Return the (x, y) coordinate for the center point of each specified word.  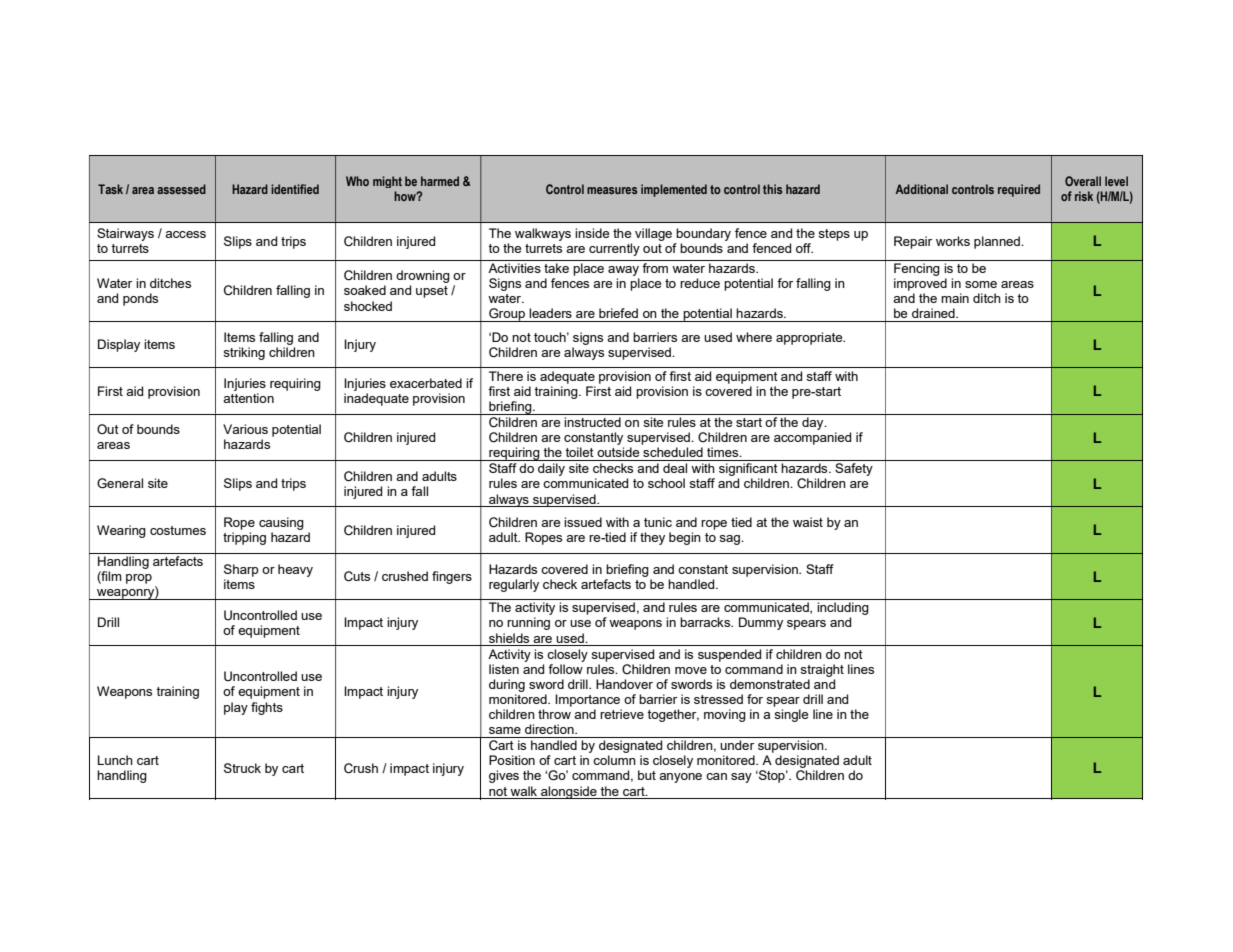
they (652, 538)
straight (822, 670)
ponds (140, 299)
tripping (244, 538)
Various (245, 429)
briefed (618, 313)
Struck (242, 768)
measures (612, 190)
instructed (592, 422)
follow (566, 667)
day (814, 423)
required (1019, 190)
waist (808, 522)
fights (267, 708)
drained (934, 313)
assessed (181, 189)
